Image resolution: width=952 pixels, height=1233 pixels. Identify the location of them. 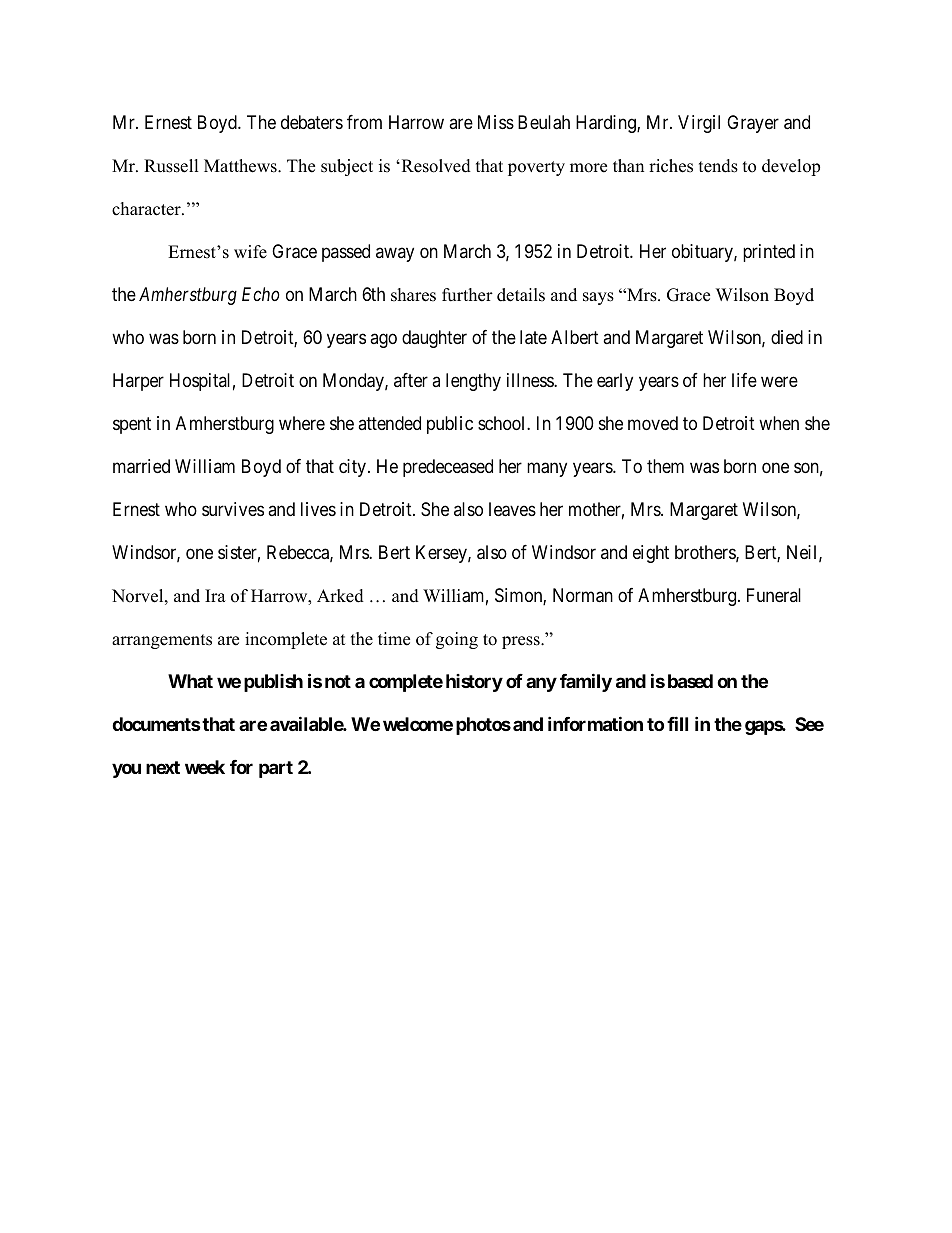
(665, 466).
